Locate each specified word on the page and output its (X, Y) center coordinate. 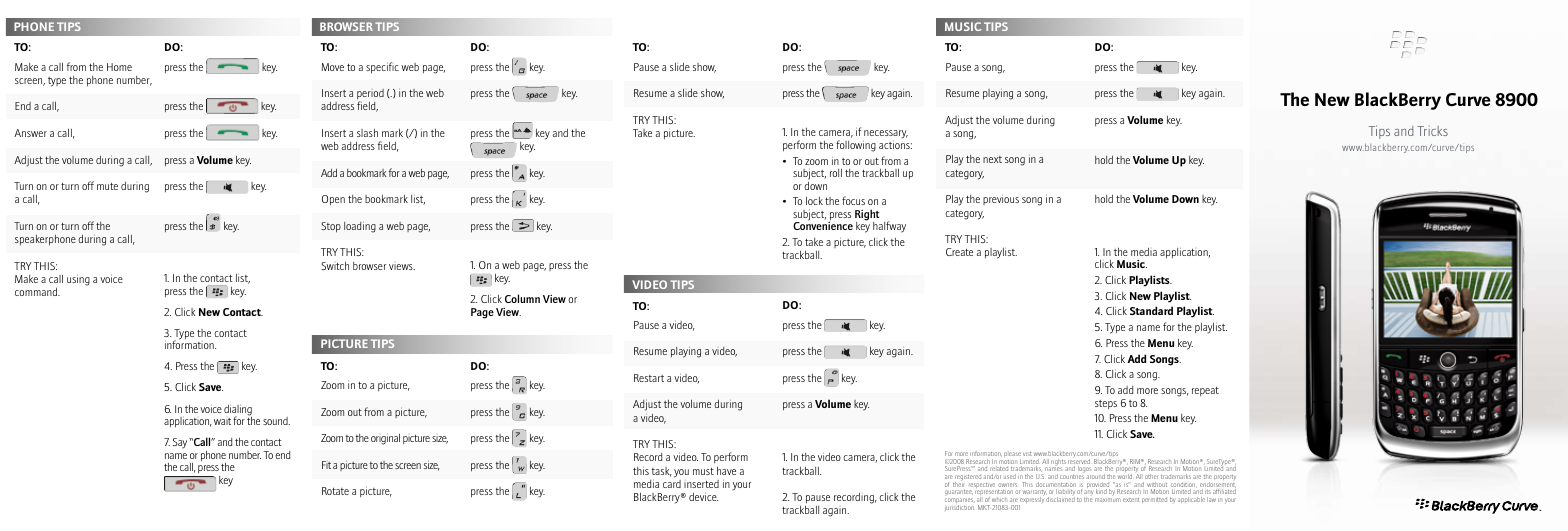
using (78, 280)
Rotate (335, 491)
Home (119, 67)
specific (382, 68)
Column (522, 298)
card (672, 484)
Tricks (1432, 131)
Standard (1151, 310)
